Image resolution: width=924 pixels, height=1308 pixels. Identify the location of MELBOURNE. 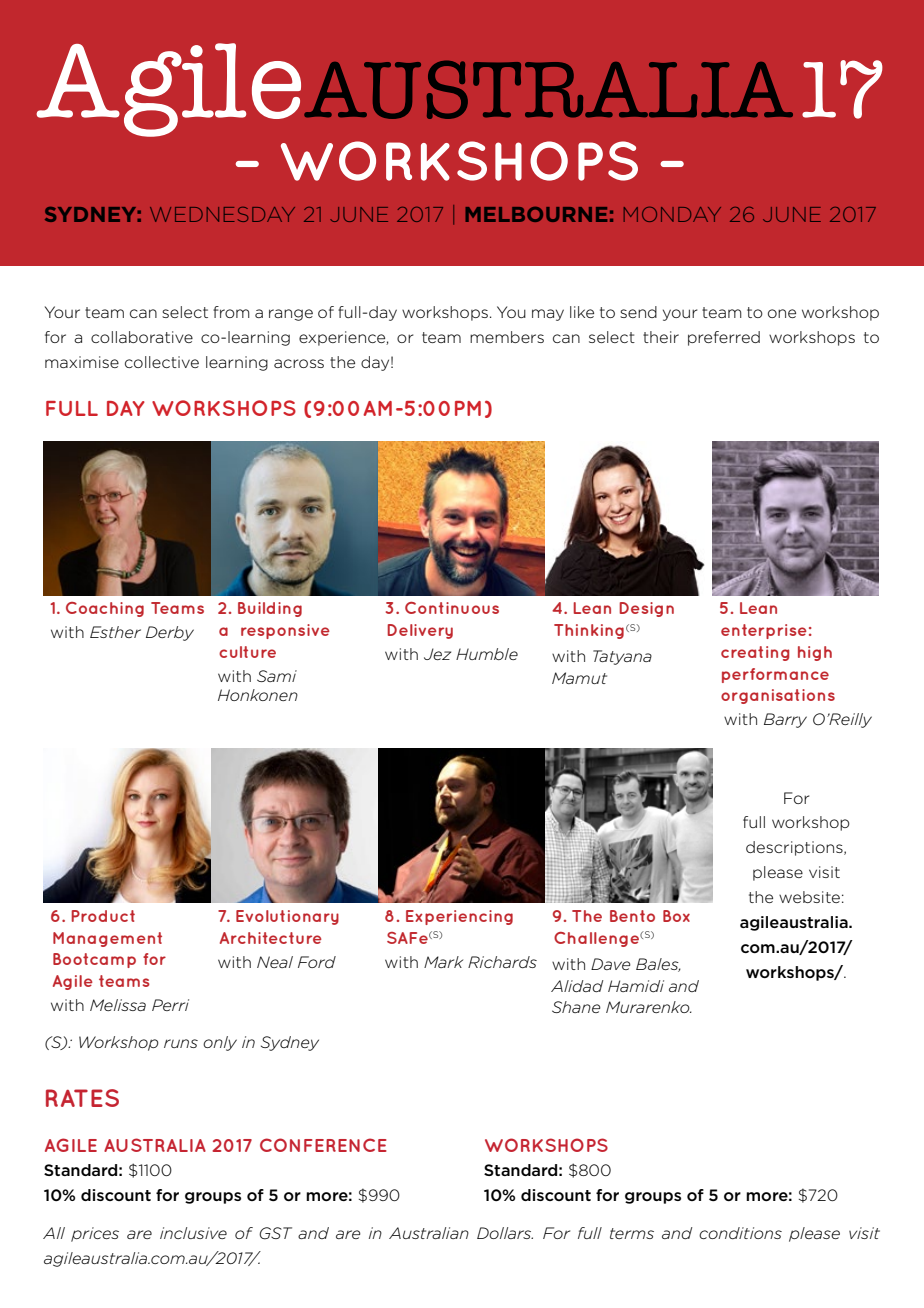
(536, 214).
